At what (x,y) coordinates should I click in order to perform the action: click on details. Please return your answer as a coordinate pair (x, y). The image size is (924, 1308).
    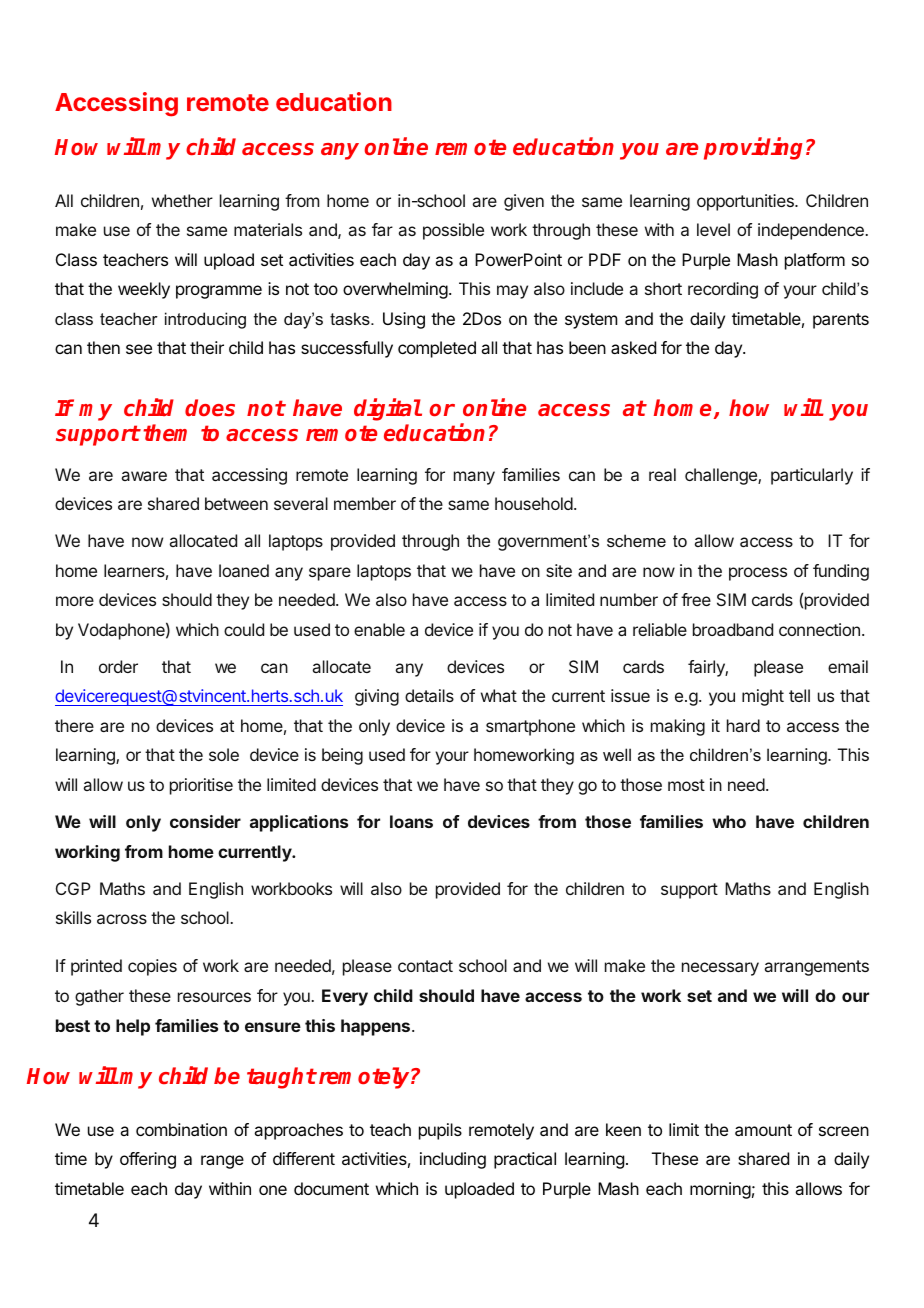
    Looking at the image, I should click on (429, 695).
